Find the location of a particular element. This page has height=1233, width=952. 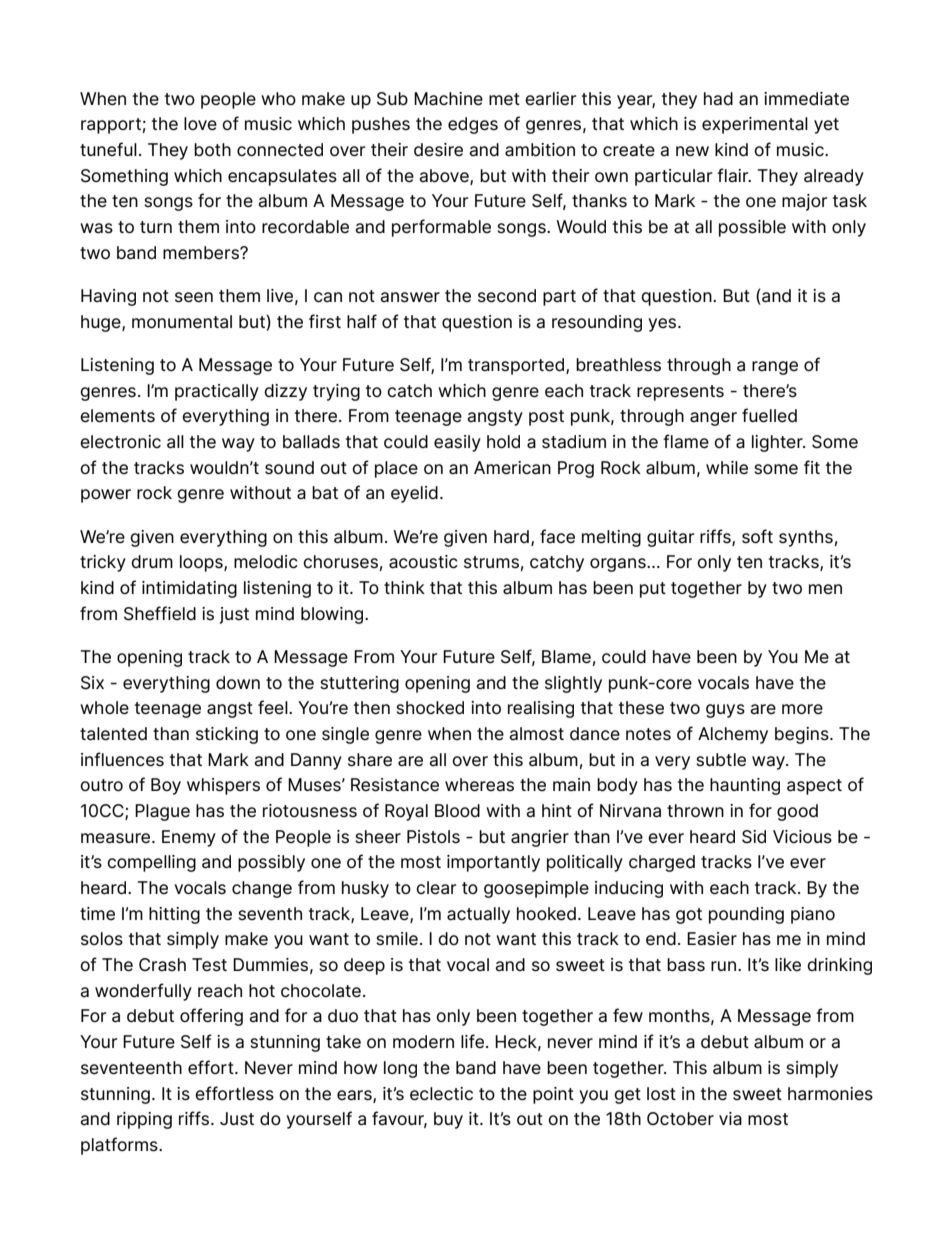

put is located at coordinates (653, 590).
